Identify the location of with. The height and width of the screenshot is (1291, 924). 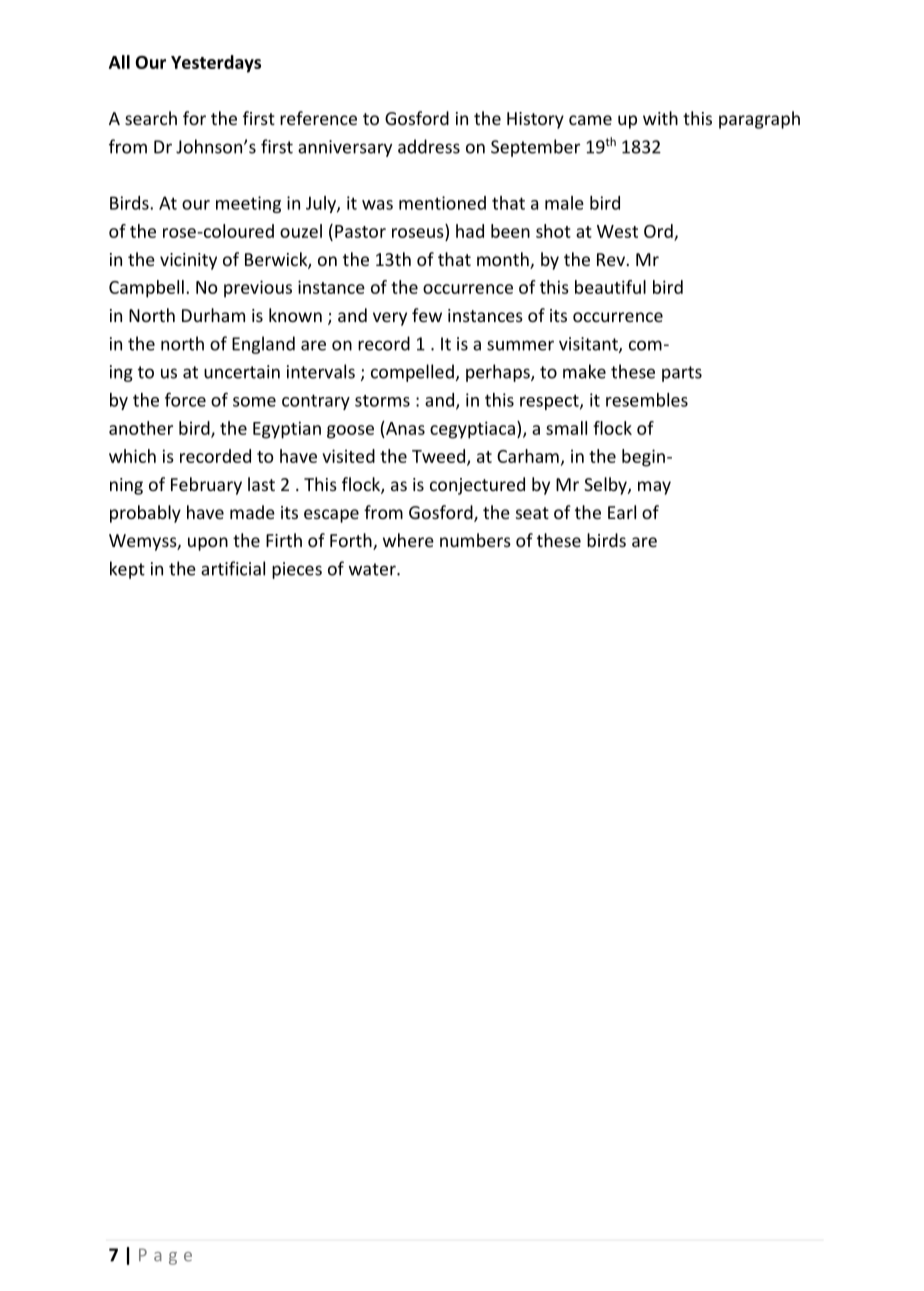
(660, 118).
